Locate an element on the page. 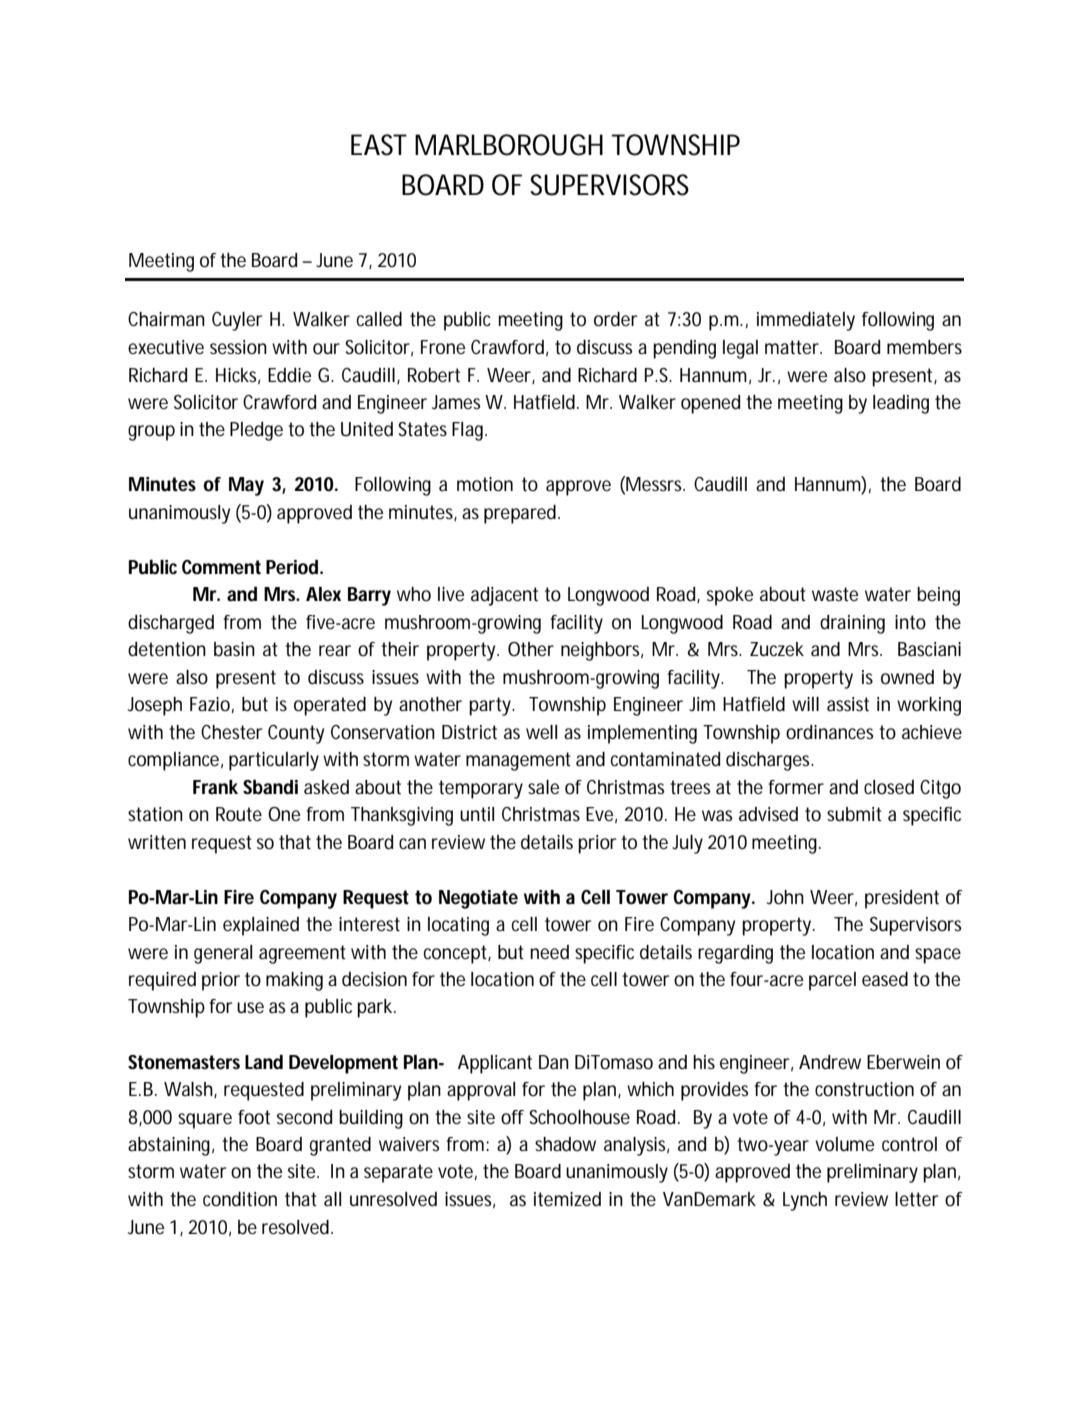 The height and width of the document is (1410, 1090). EAST is located at coordinates (379, 145).
